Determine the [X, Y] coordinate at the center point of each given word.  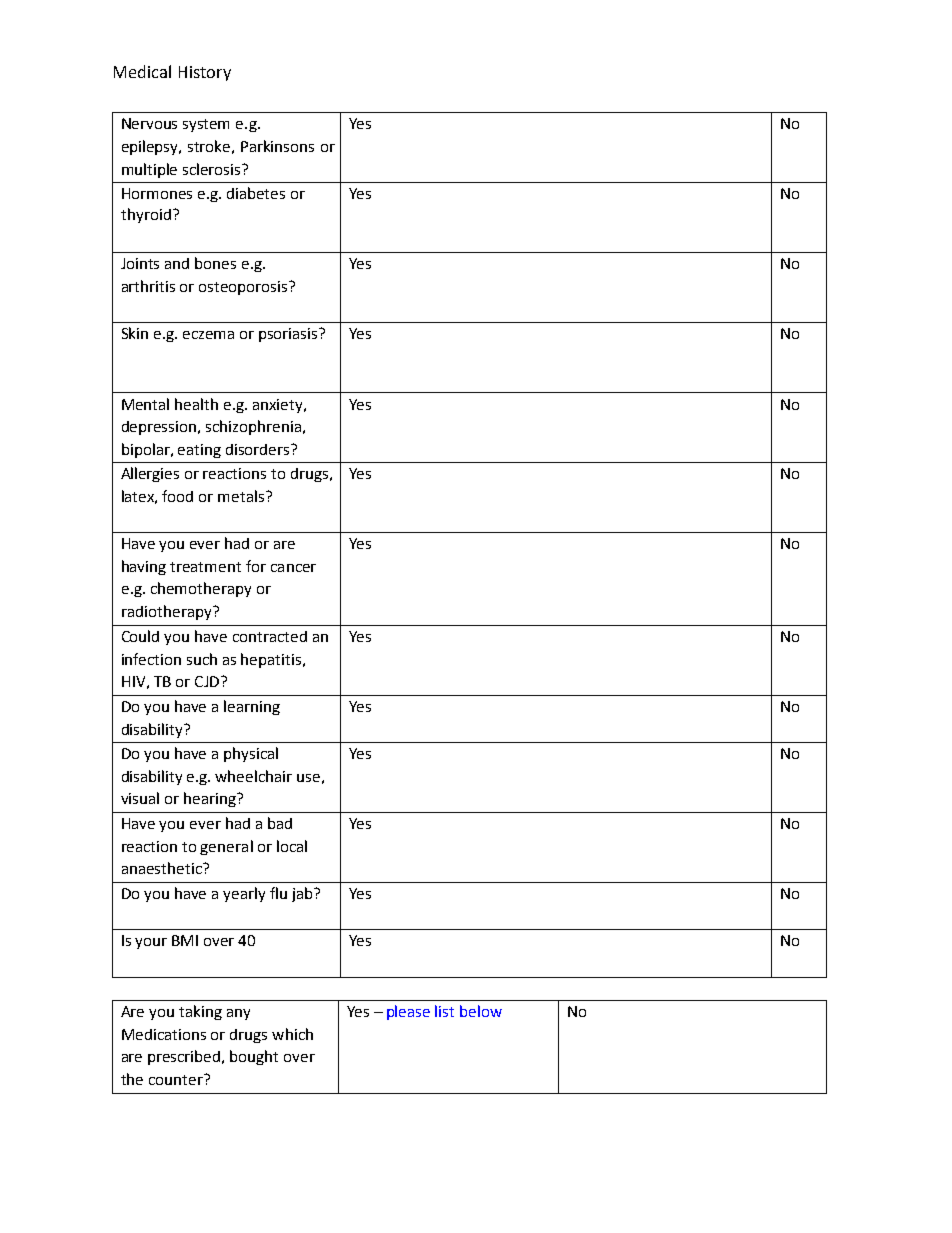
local [292, 846]
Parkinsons [277, 146]
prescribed [185, 1057]
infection [151, 659]
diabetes [256, 193]
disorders [259, 449]
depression [160, 428]
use [308, 778]
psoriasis [289, 335]
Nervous [149, 123]
